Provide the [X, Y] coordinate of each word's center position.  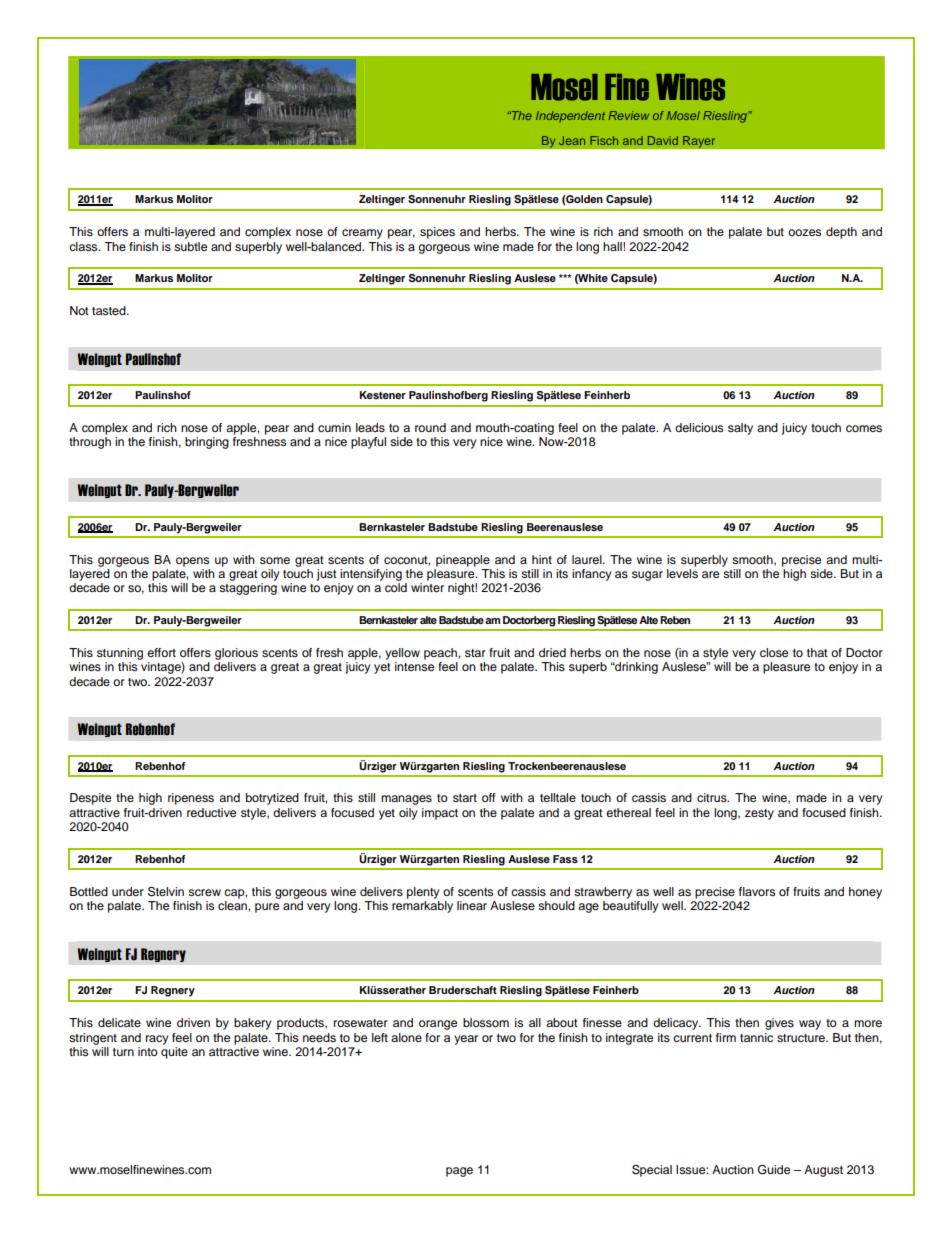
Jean [572, 140]
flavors [757, 891]
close [774, 652]
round [430, 427]
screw [204, 892]
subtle [190, 246]
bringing [207, 443]
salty [740, 429]
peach [441, 654]
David [663, 140]
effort [161, 652]
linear [472, 905]
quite [174, 1051]
